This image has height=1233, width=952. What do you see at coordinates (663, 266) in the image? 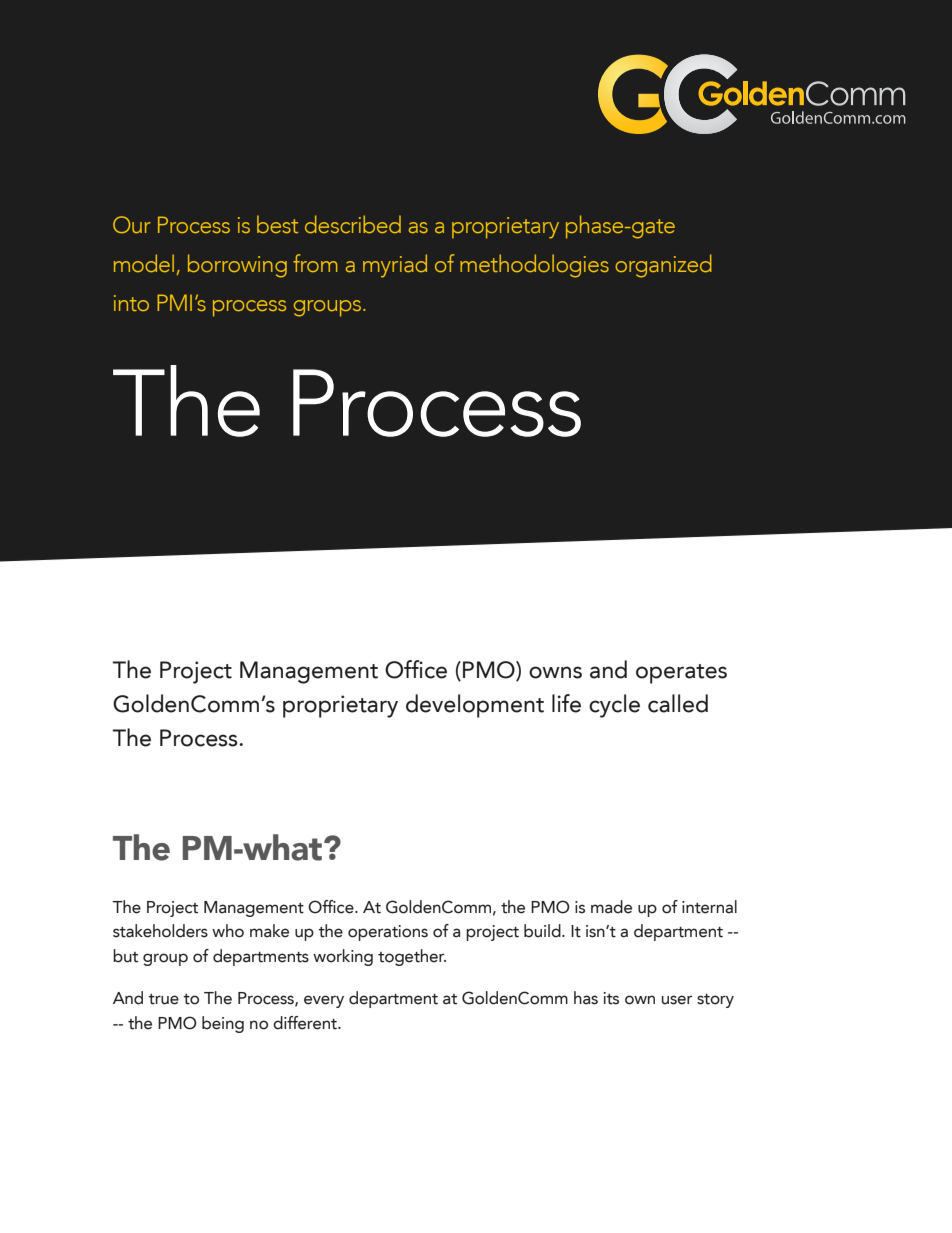
I see `organized` at bounding box center [663, 266].
